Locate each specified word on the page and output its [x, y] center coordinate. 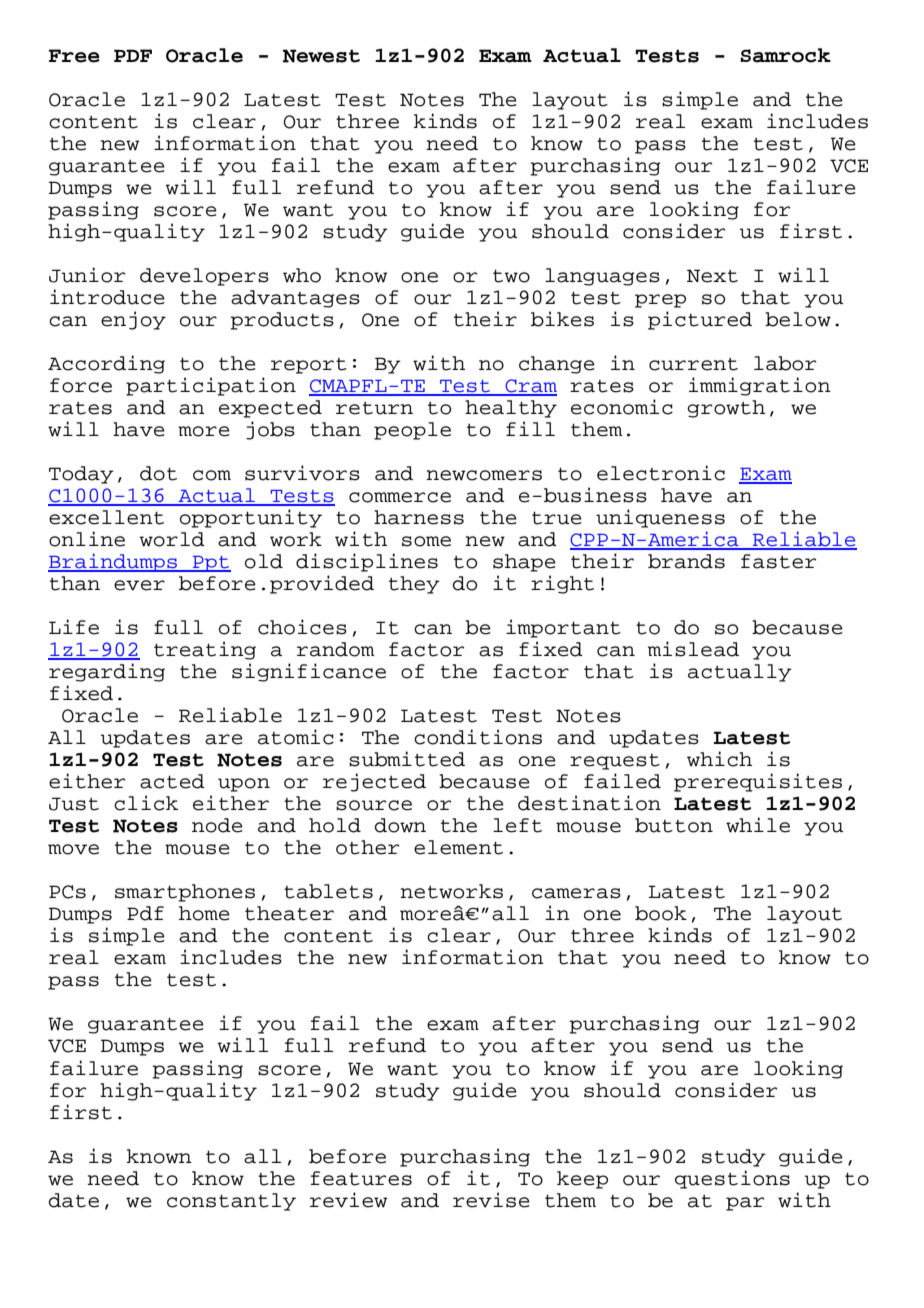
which [719, 759]
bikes [562, 319]
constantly [231, 1202]
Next [712, 276]
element [458, 847]
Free [74, 56]
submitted [407, 759]
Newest [321, 56]
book [661, 913]
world [172, 539]
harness [419, 517]
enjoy [133, 320]
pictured [700, 320]
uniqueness [660, 518]
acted [172, 781]
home [204, 913]
